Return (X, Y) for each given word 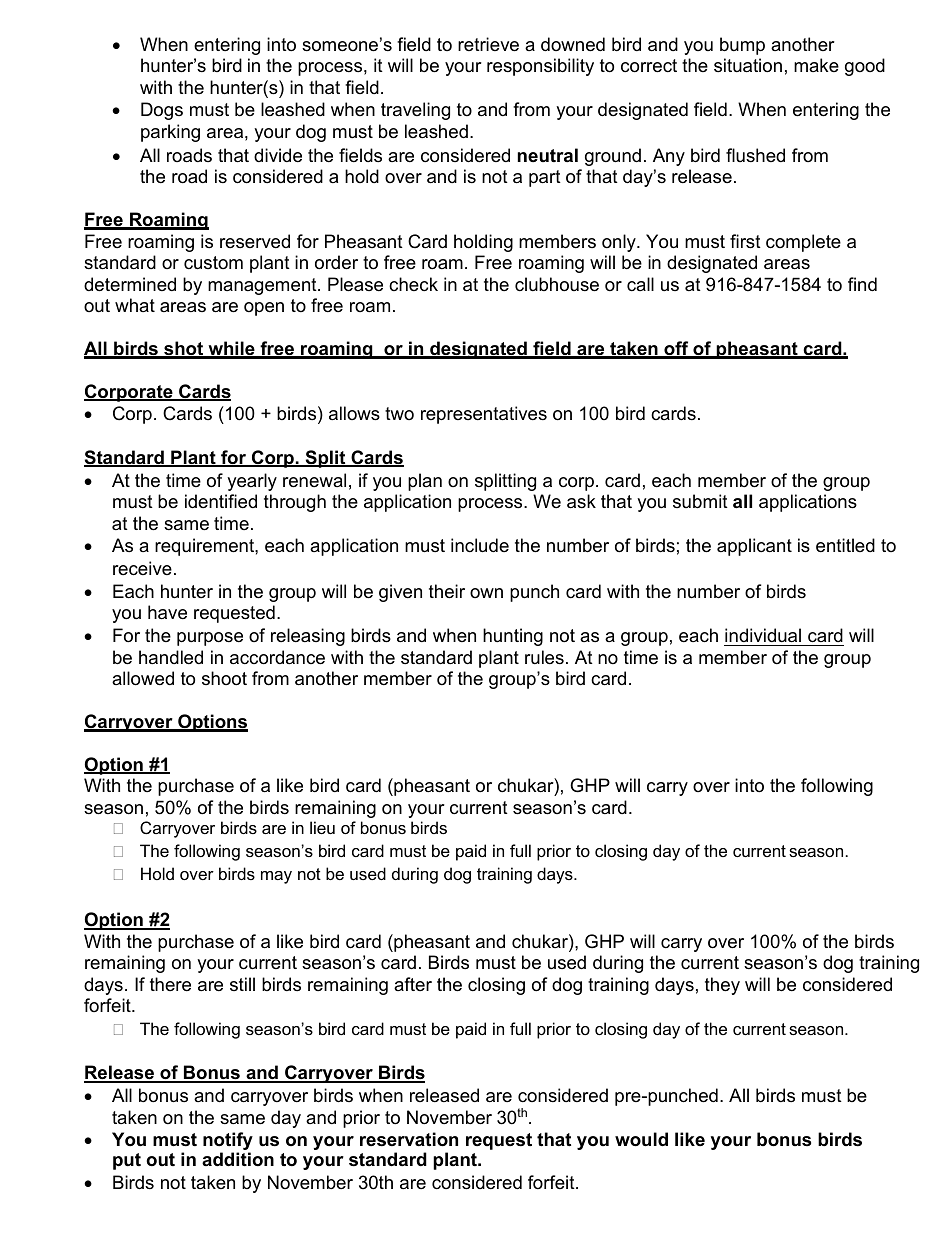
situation (748, 65)
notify (228, 1142)
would (641, 1139)
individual (763, 635)
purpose (210, 639)
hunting (513, 637)
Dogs (162, 111)
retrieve (488, 44)
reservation (409, 1139)
